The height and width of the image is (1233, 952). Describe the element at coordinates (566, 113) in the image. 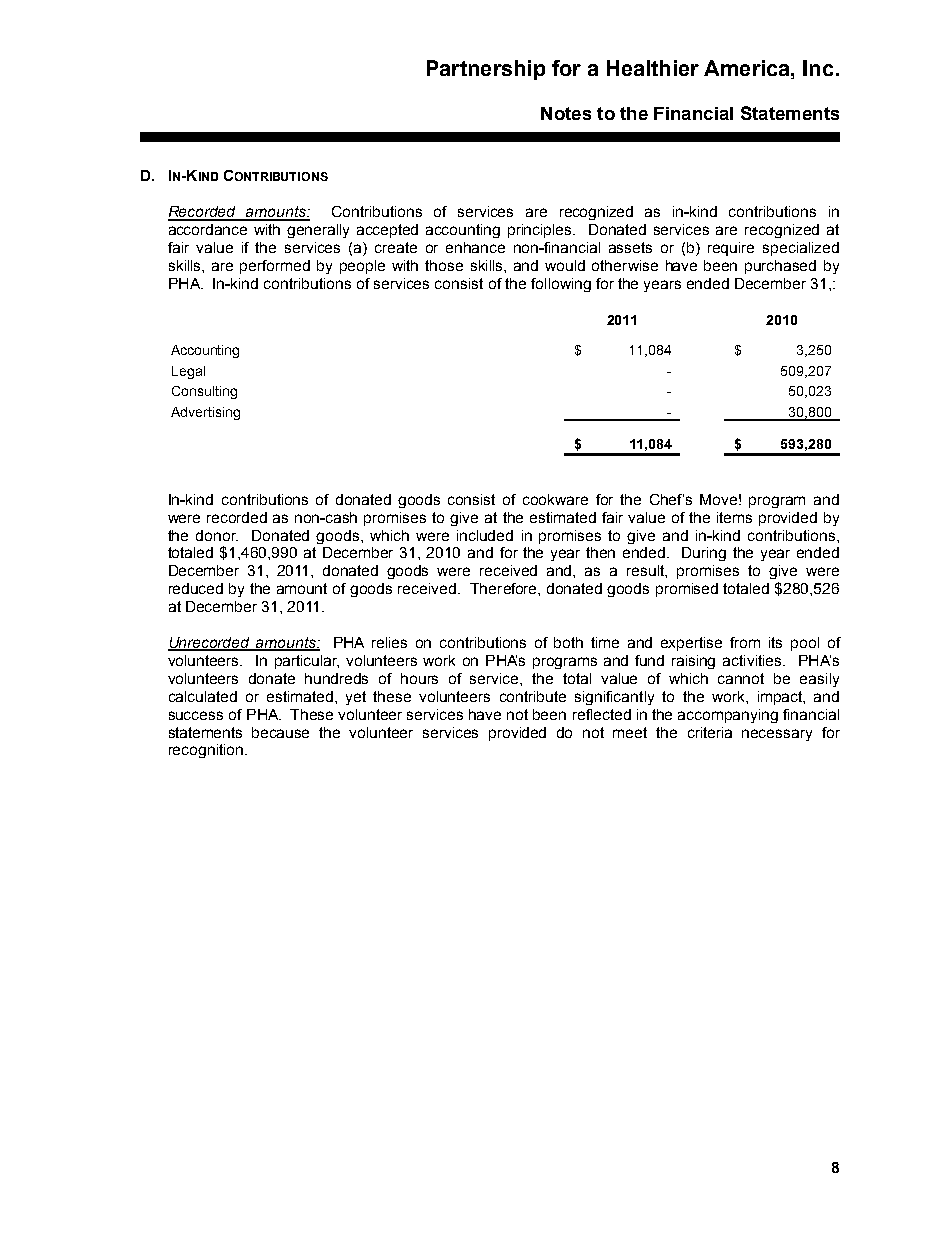

I see `Notes` at that location.
